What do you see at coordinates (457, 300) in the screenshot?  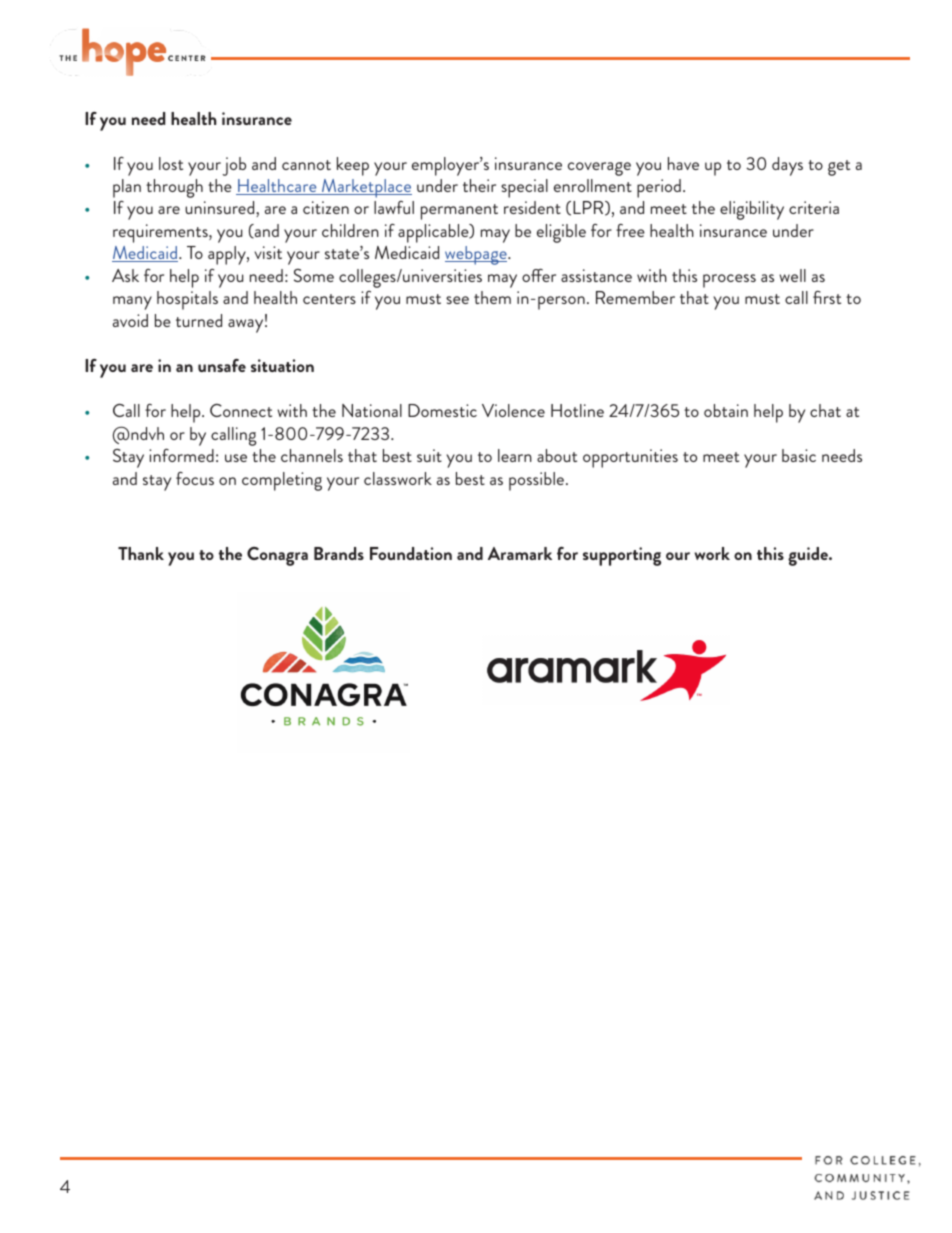 I see `see` at bounding box center [457, 300].
